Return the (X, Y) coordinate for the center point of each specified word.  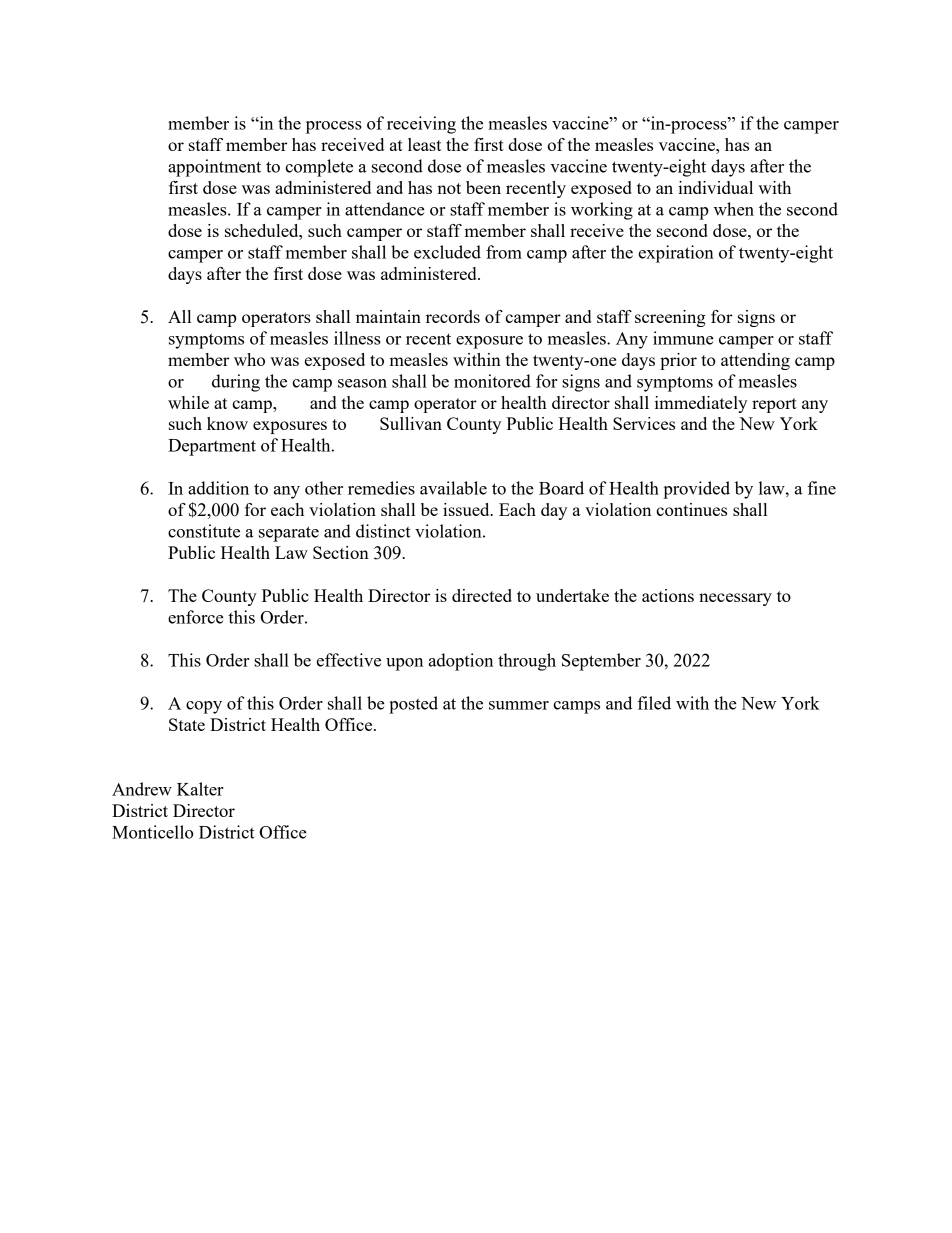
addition (218, 488)
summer (519, 705)
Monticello (152, 832)
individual (715, 187)
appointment (214, 168)
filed (654, 703)
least (424, 144)
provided (696, 490)
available (453, 488)
